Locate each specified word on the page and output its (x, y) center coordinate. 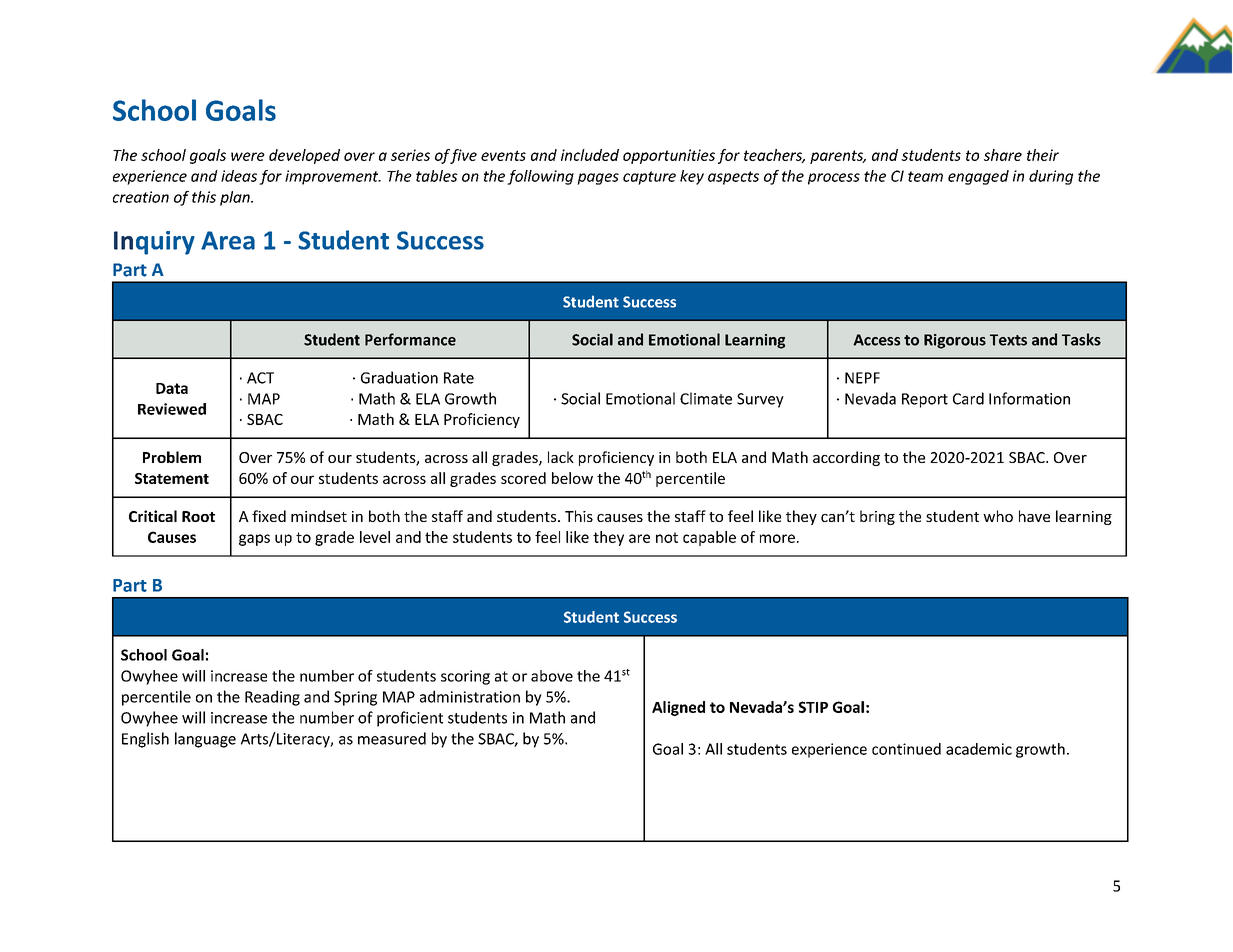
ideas (239, 176)
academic (979, 749)
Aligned (678, 708)
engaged (978, 177)
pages (598, 179)
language (205, 740)
